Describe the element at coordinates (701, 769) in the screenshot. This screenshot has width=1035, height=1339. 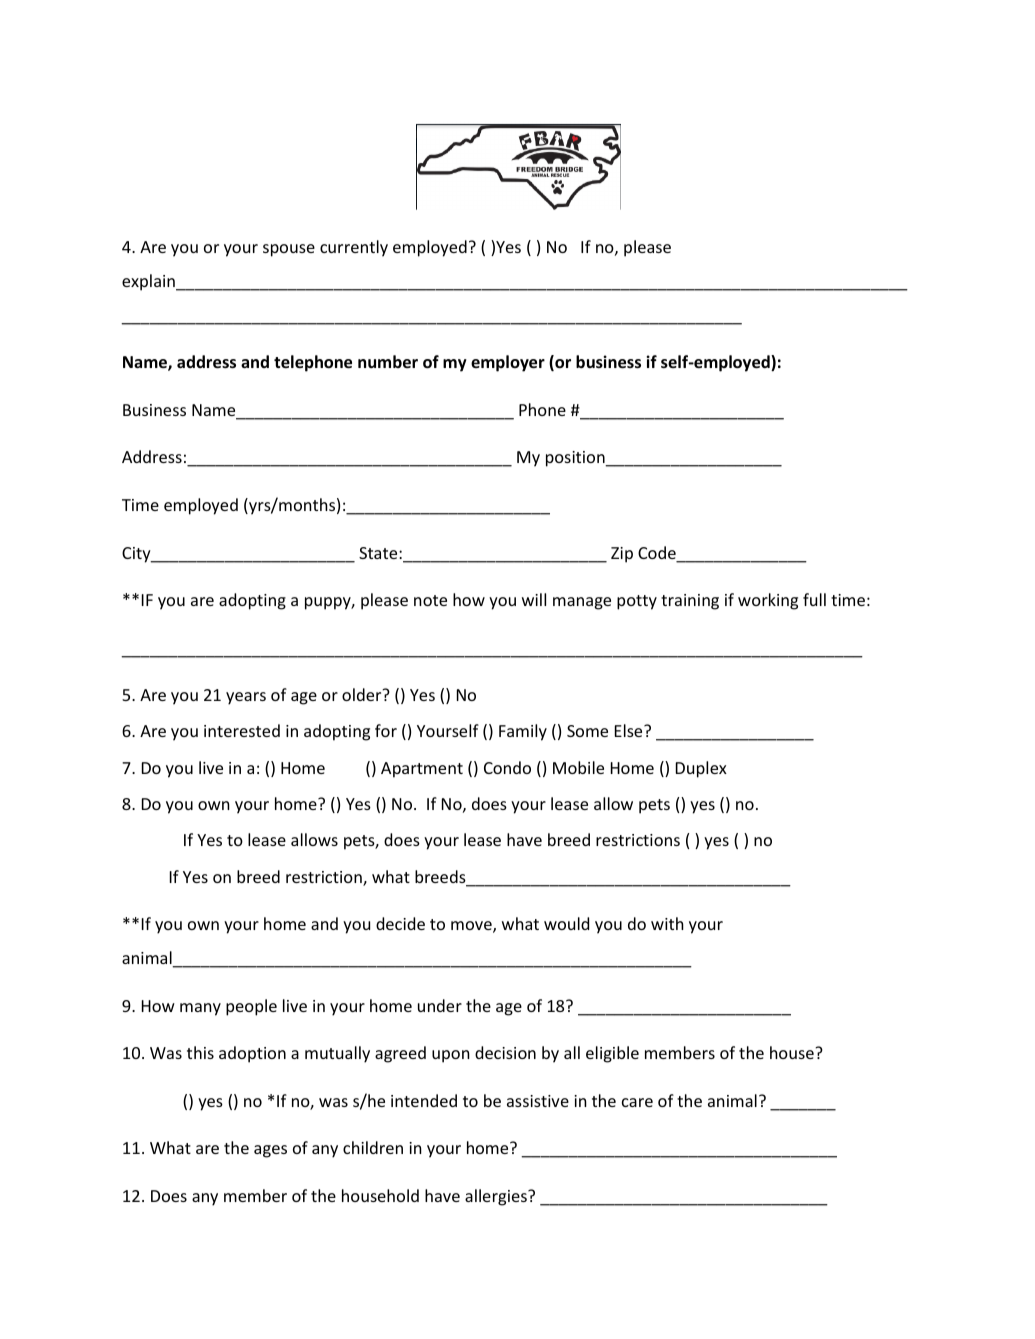
I see `Duplex` at that location.
